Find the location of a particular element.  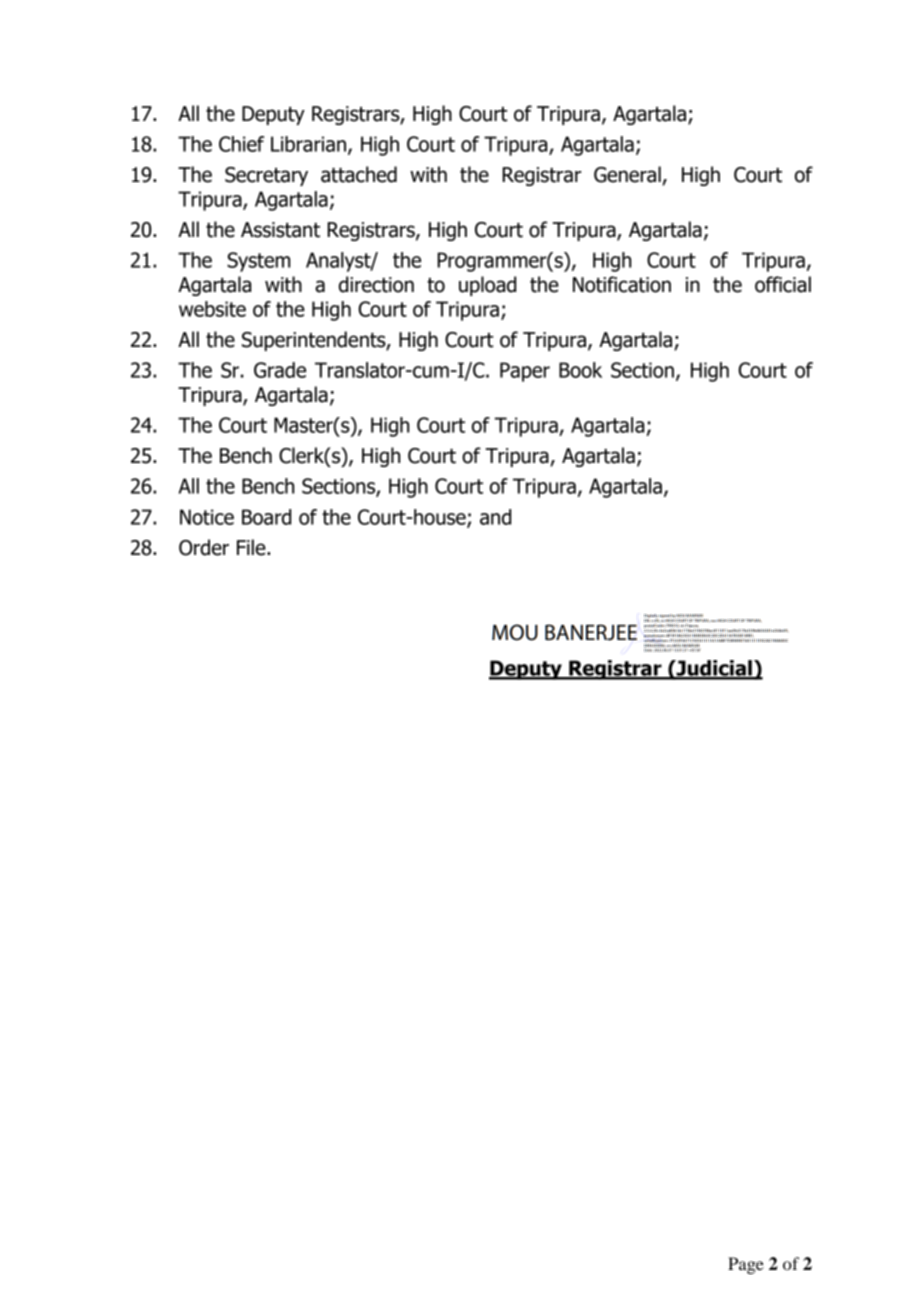

Paper is located at coordinates (525, 372).
